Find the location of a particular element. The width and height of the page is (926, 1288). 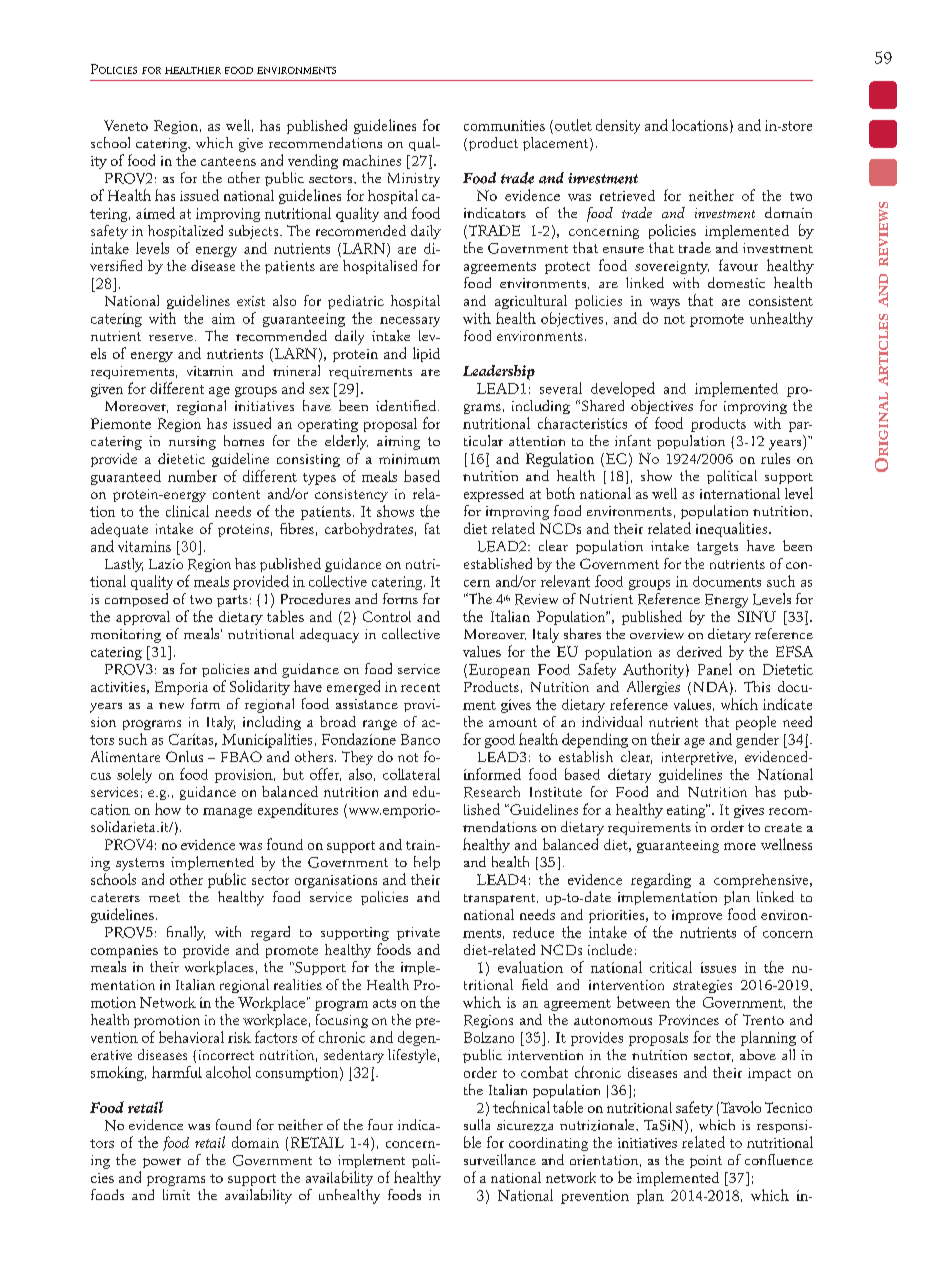

canteens is located at coordinates (228, 161).
